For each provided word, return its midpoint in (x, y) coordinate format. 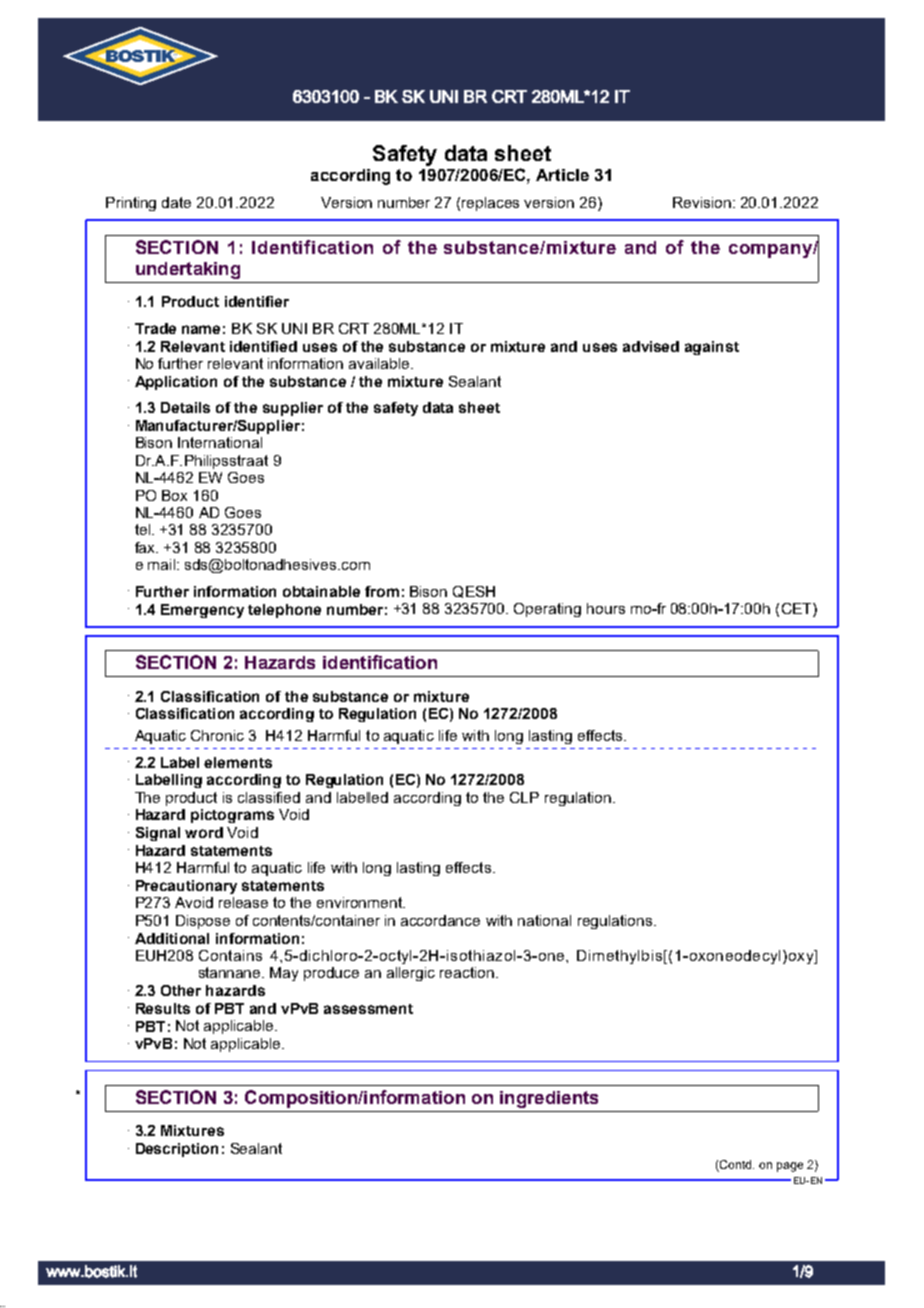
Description (177, 1150)
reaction (468, 972)
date (176, 202)
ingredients (549, 1099)
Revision (702, 202)
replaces (490, 204)
